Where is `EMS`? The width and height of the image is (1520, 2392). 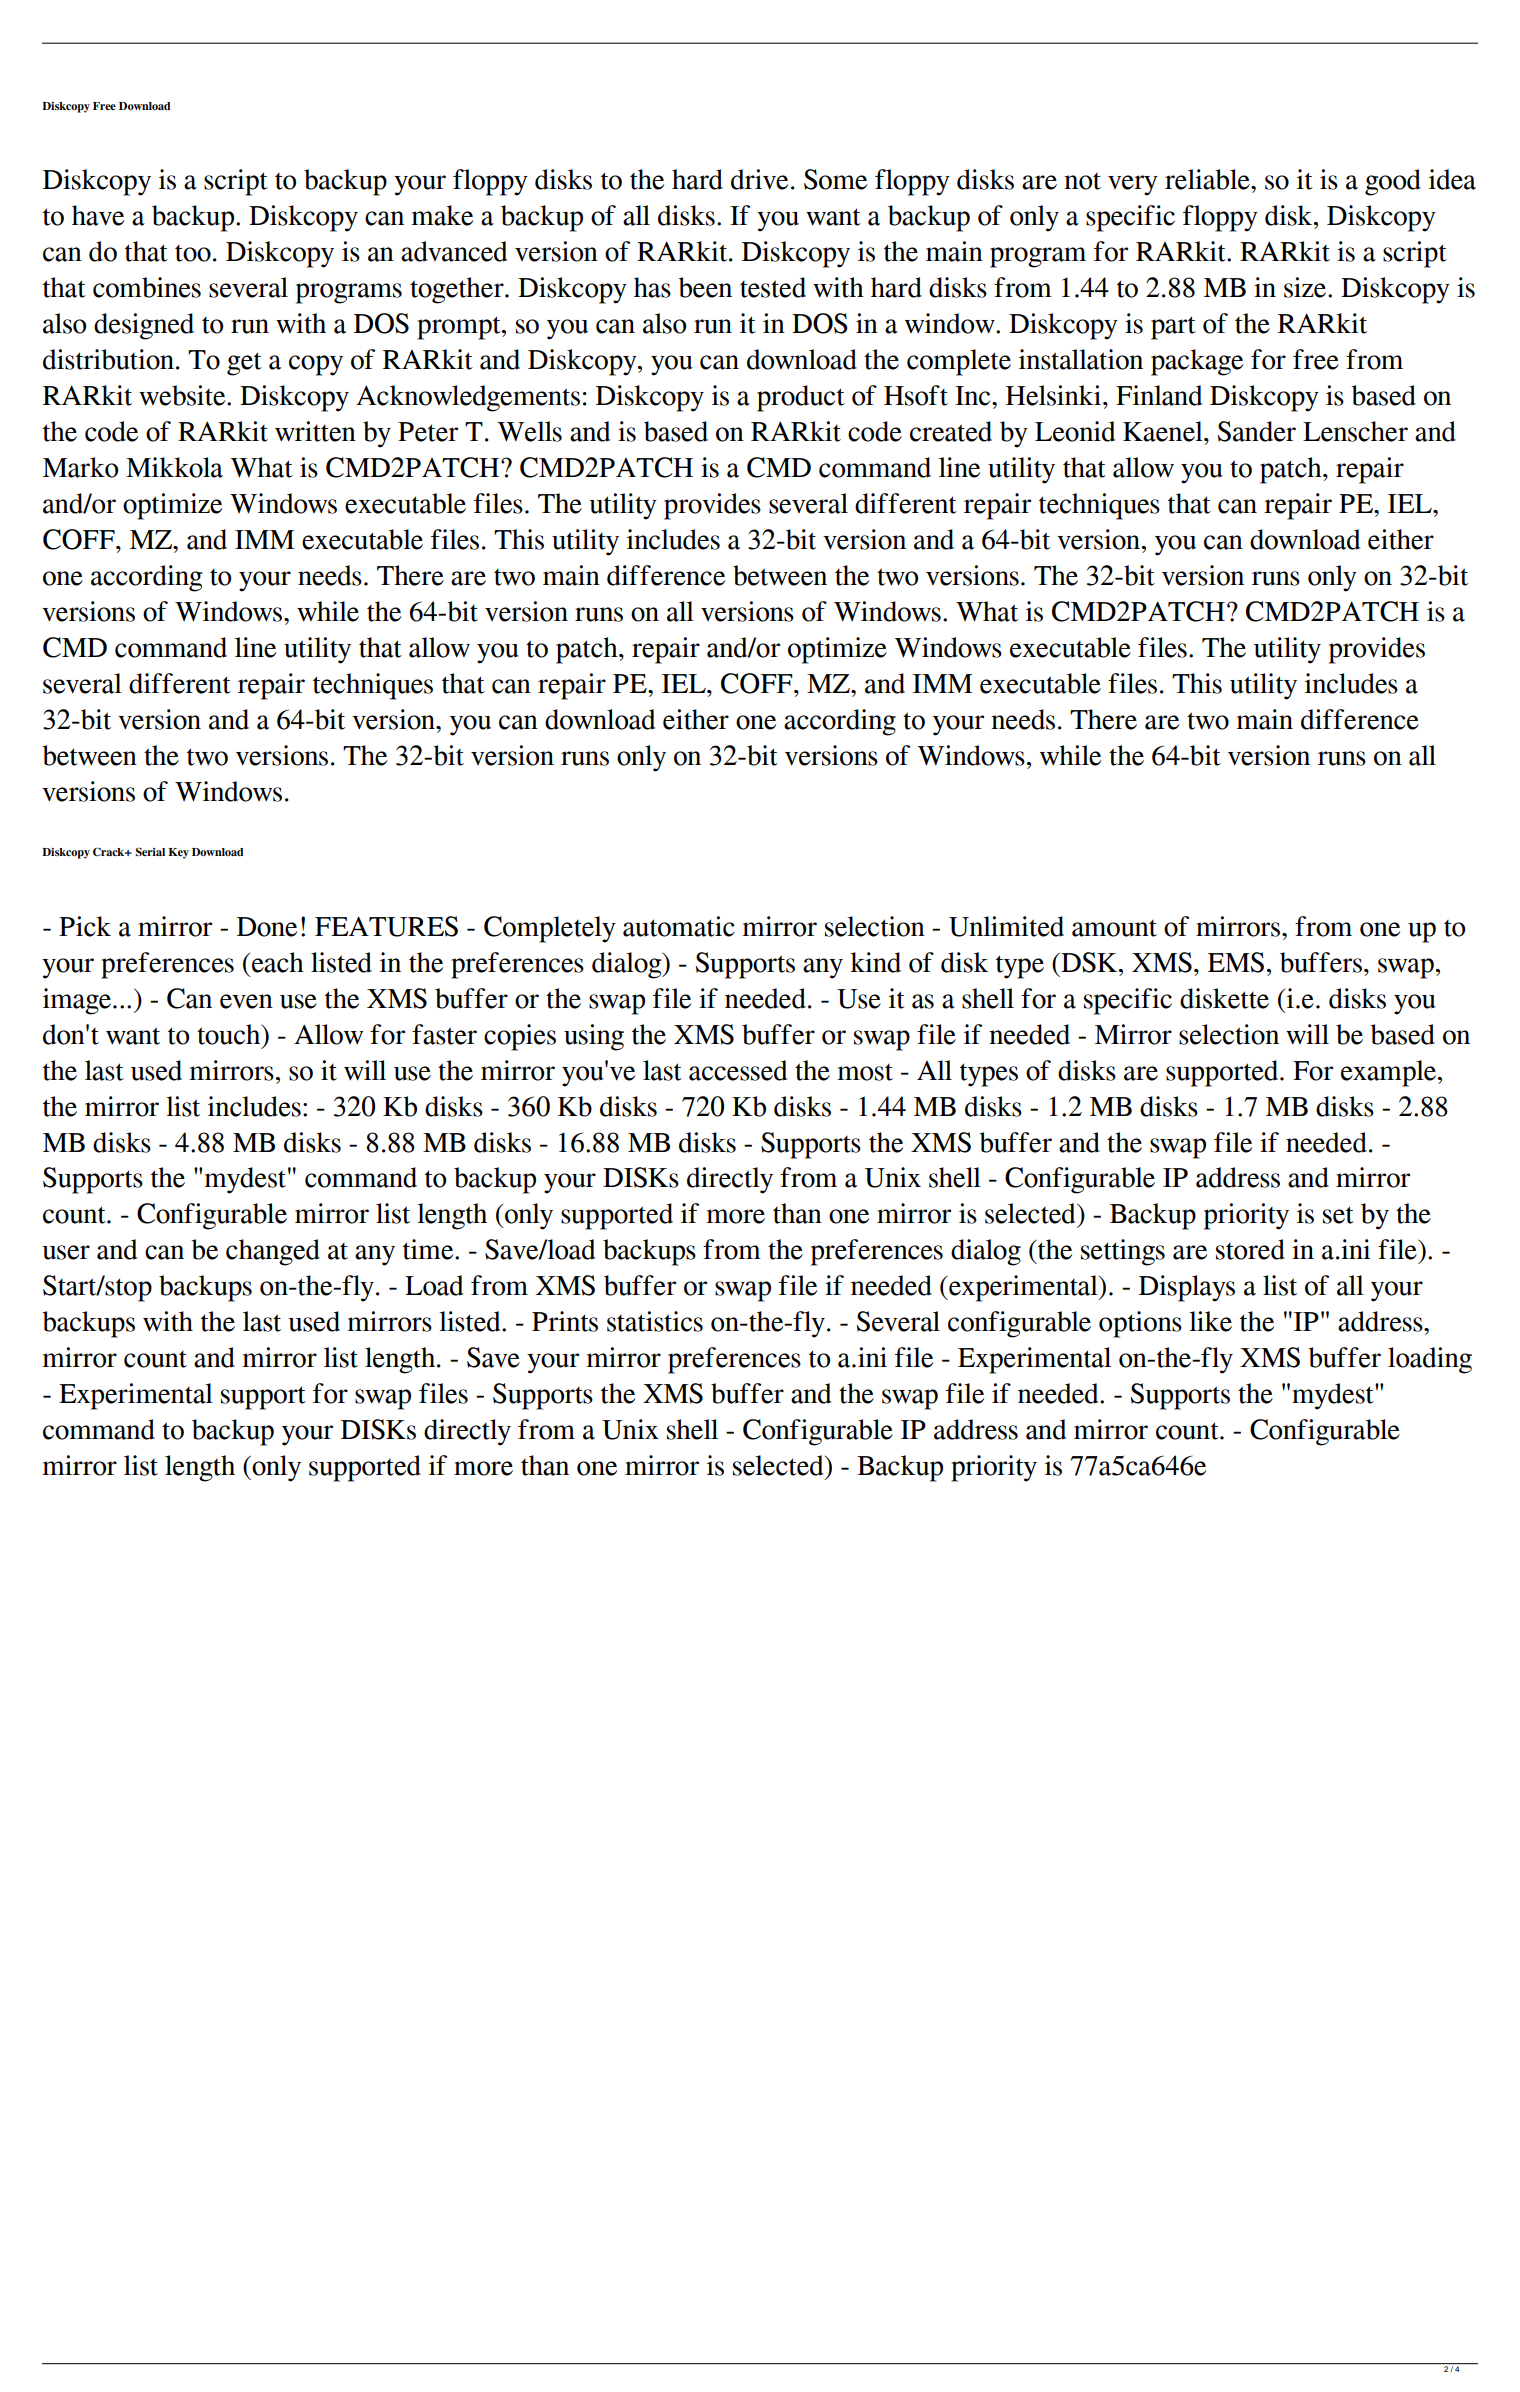
EMS is located at coordinates (1236, 962).
